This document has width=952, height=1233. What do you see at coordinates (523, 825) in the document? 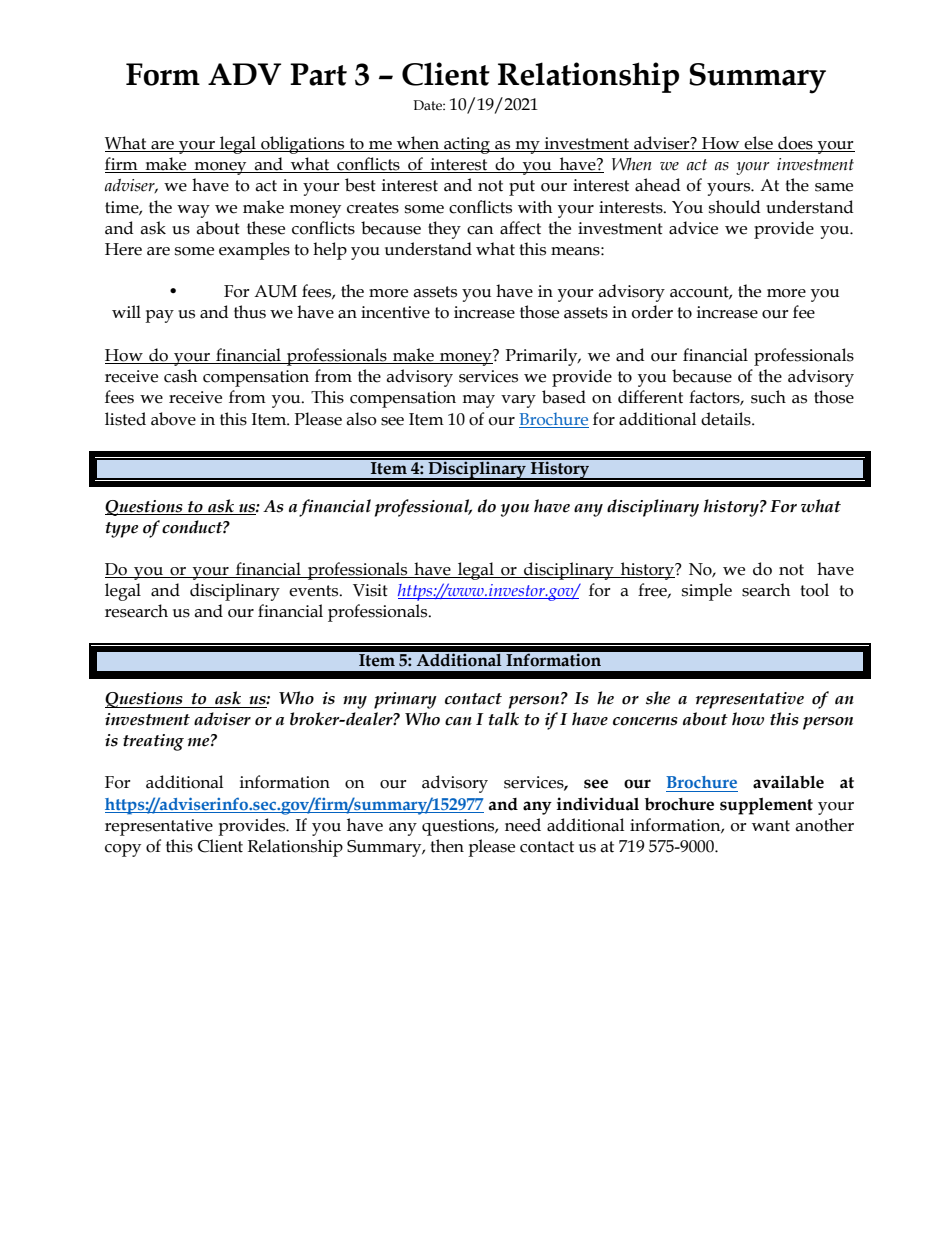
I see `need` at bounding box center [523, 825].
